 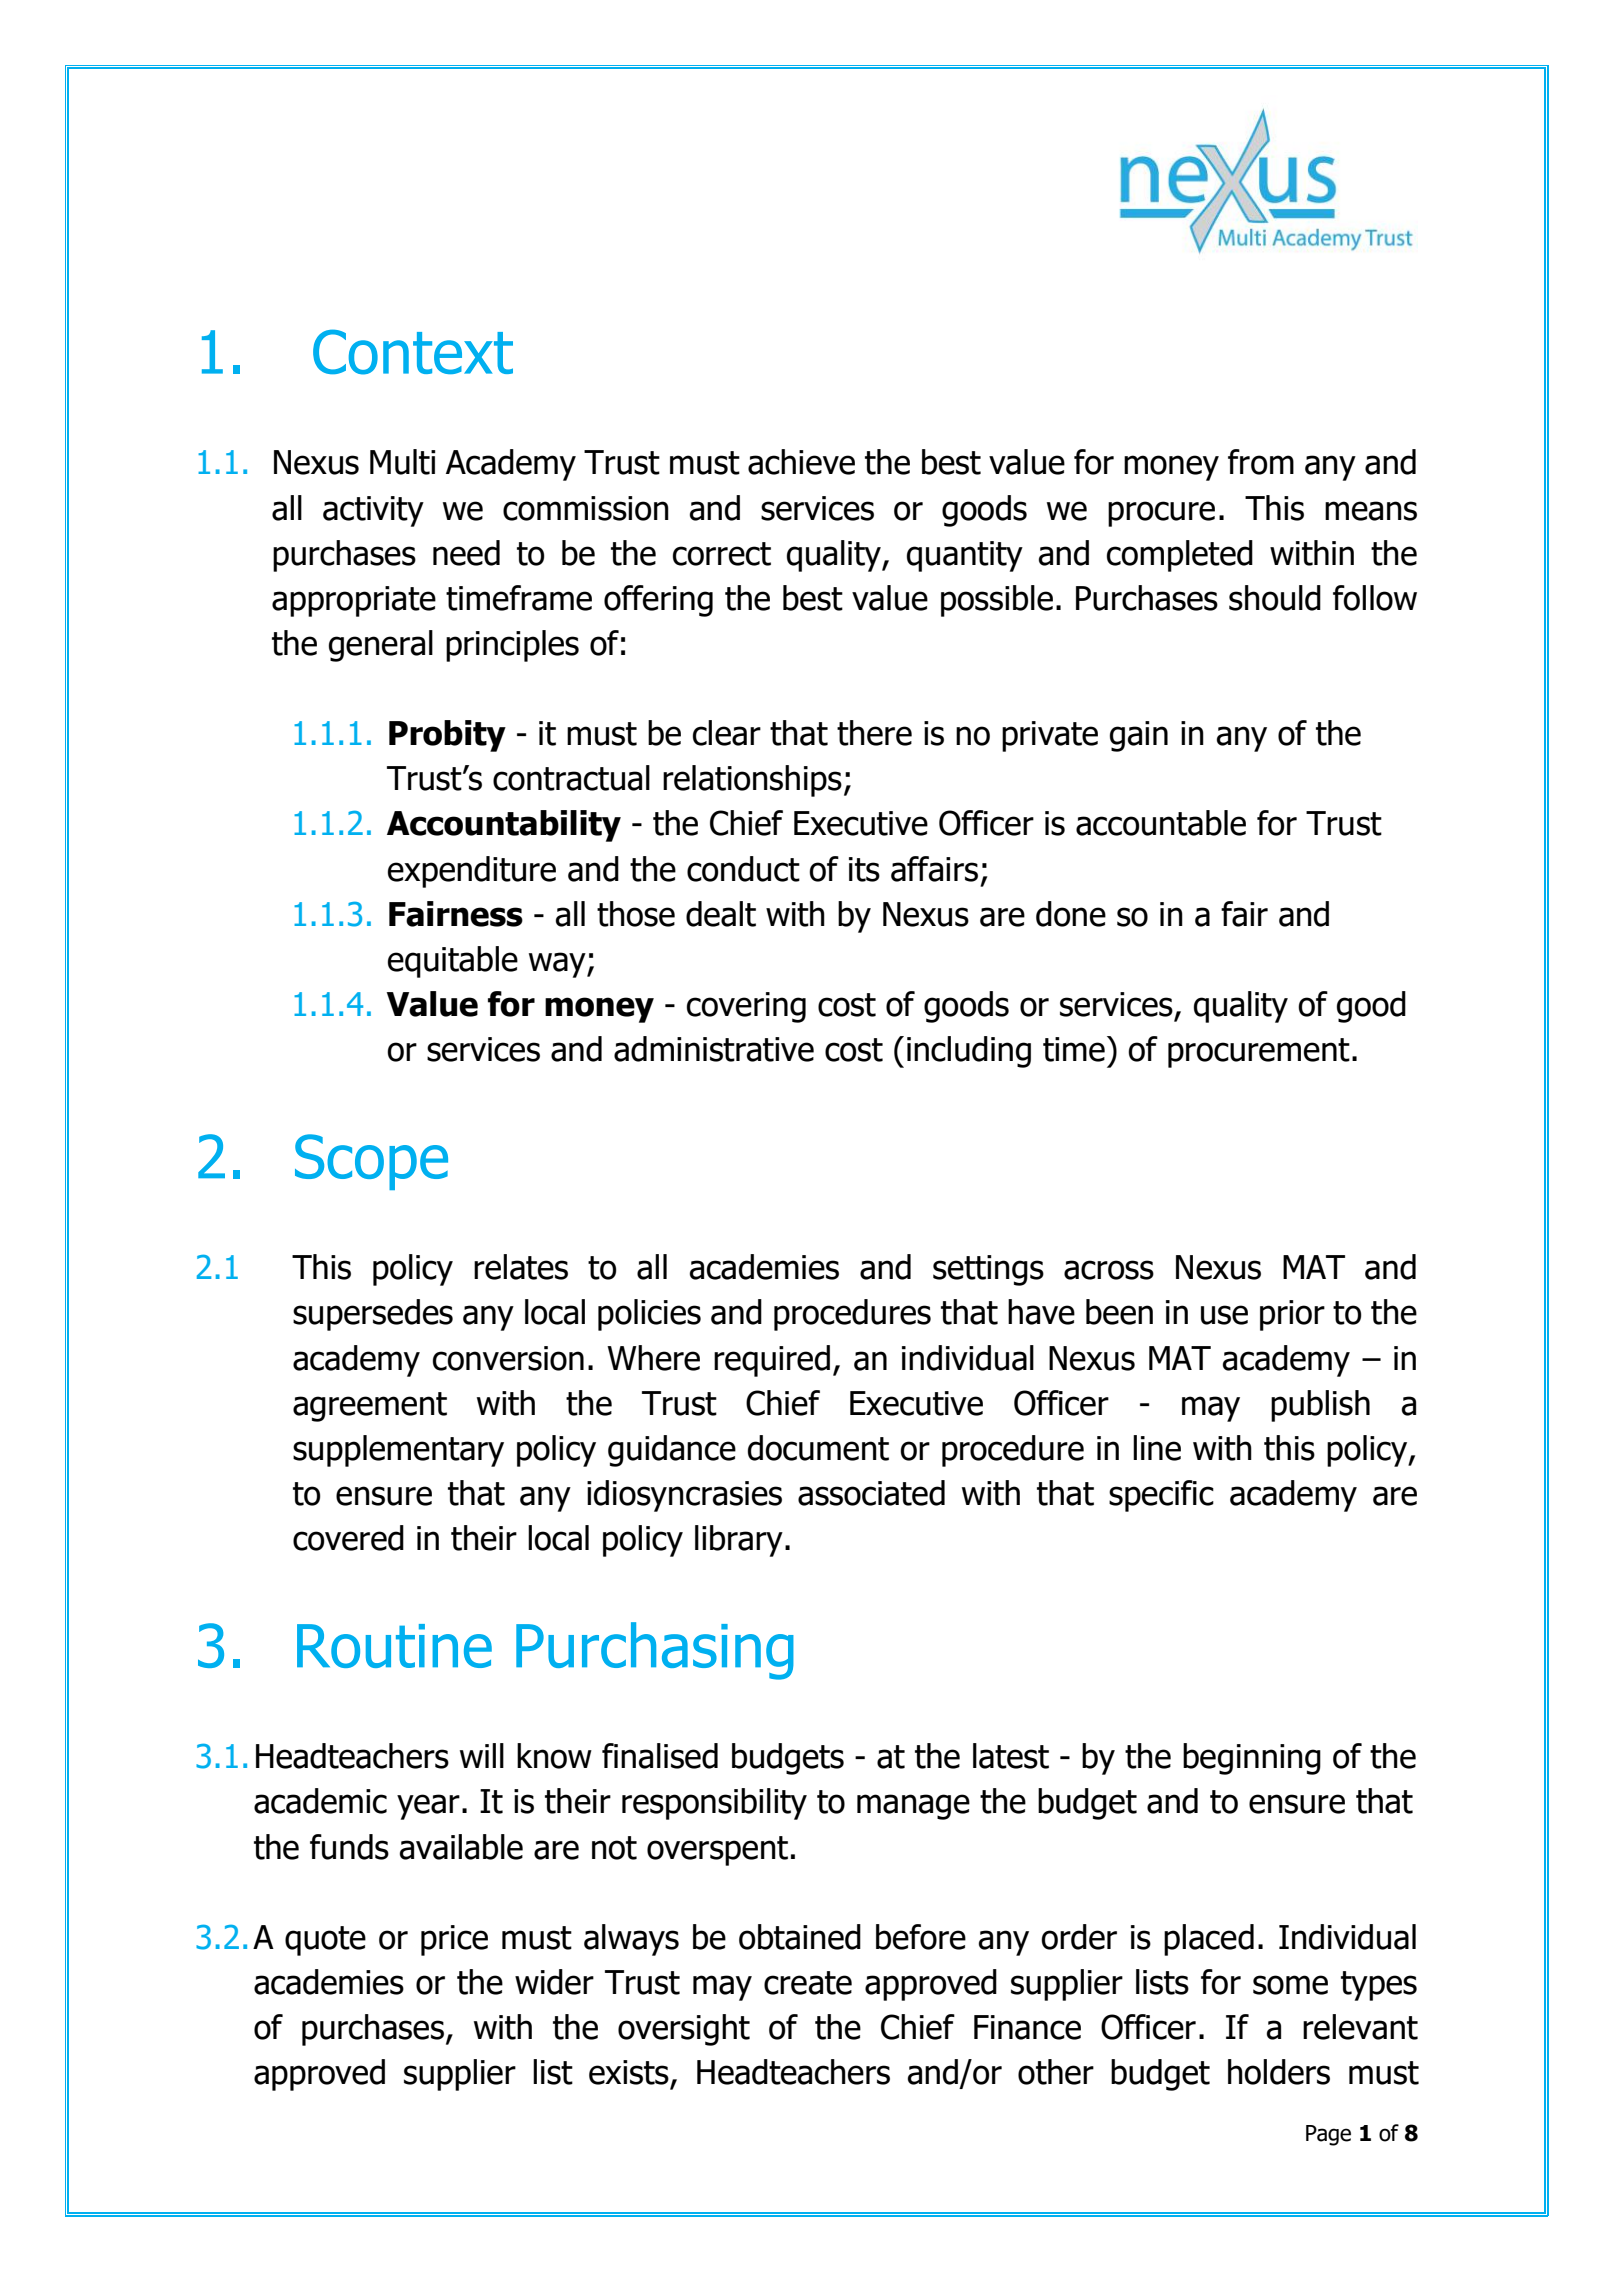 I want to click on equitable, so click(x=453, y=962).
